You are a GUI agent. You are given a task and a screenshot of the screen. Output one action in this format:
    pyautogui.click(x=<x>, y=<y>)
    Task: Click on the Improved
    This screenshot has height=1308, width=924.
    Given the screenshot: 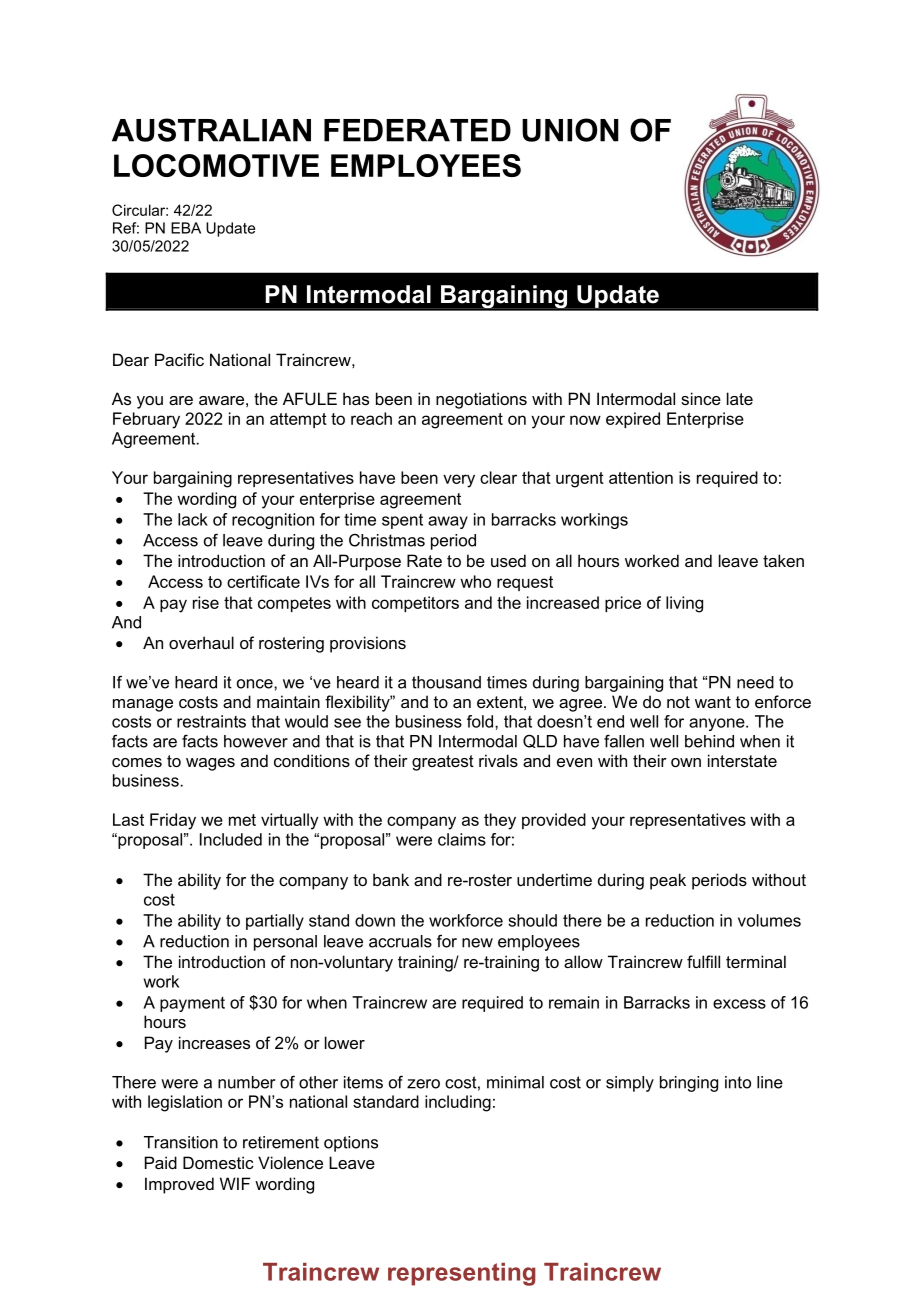 What is the action you would take?
    pyautogui.click(x=179, y=1185)
